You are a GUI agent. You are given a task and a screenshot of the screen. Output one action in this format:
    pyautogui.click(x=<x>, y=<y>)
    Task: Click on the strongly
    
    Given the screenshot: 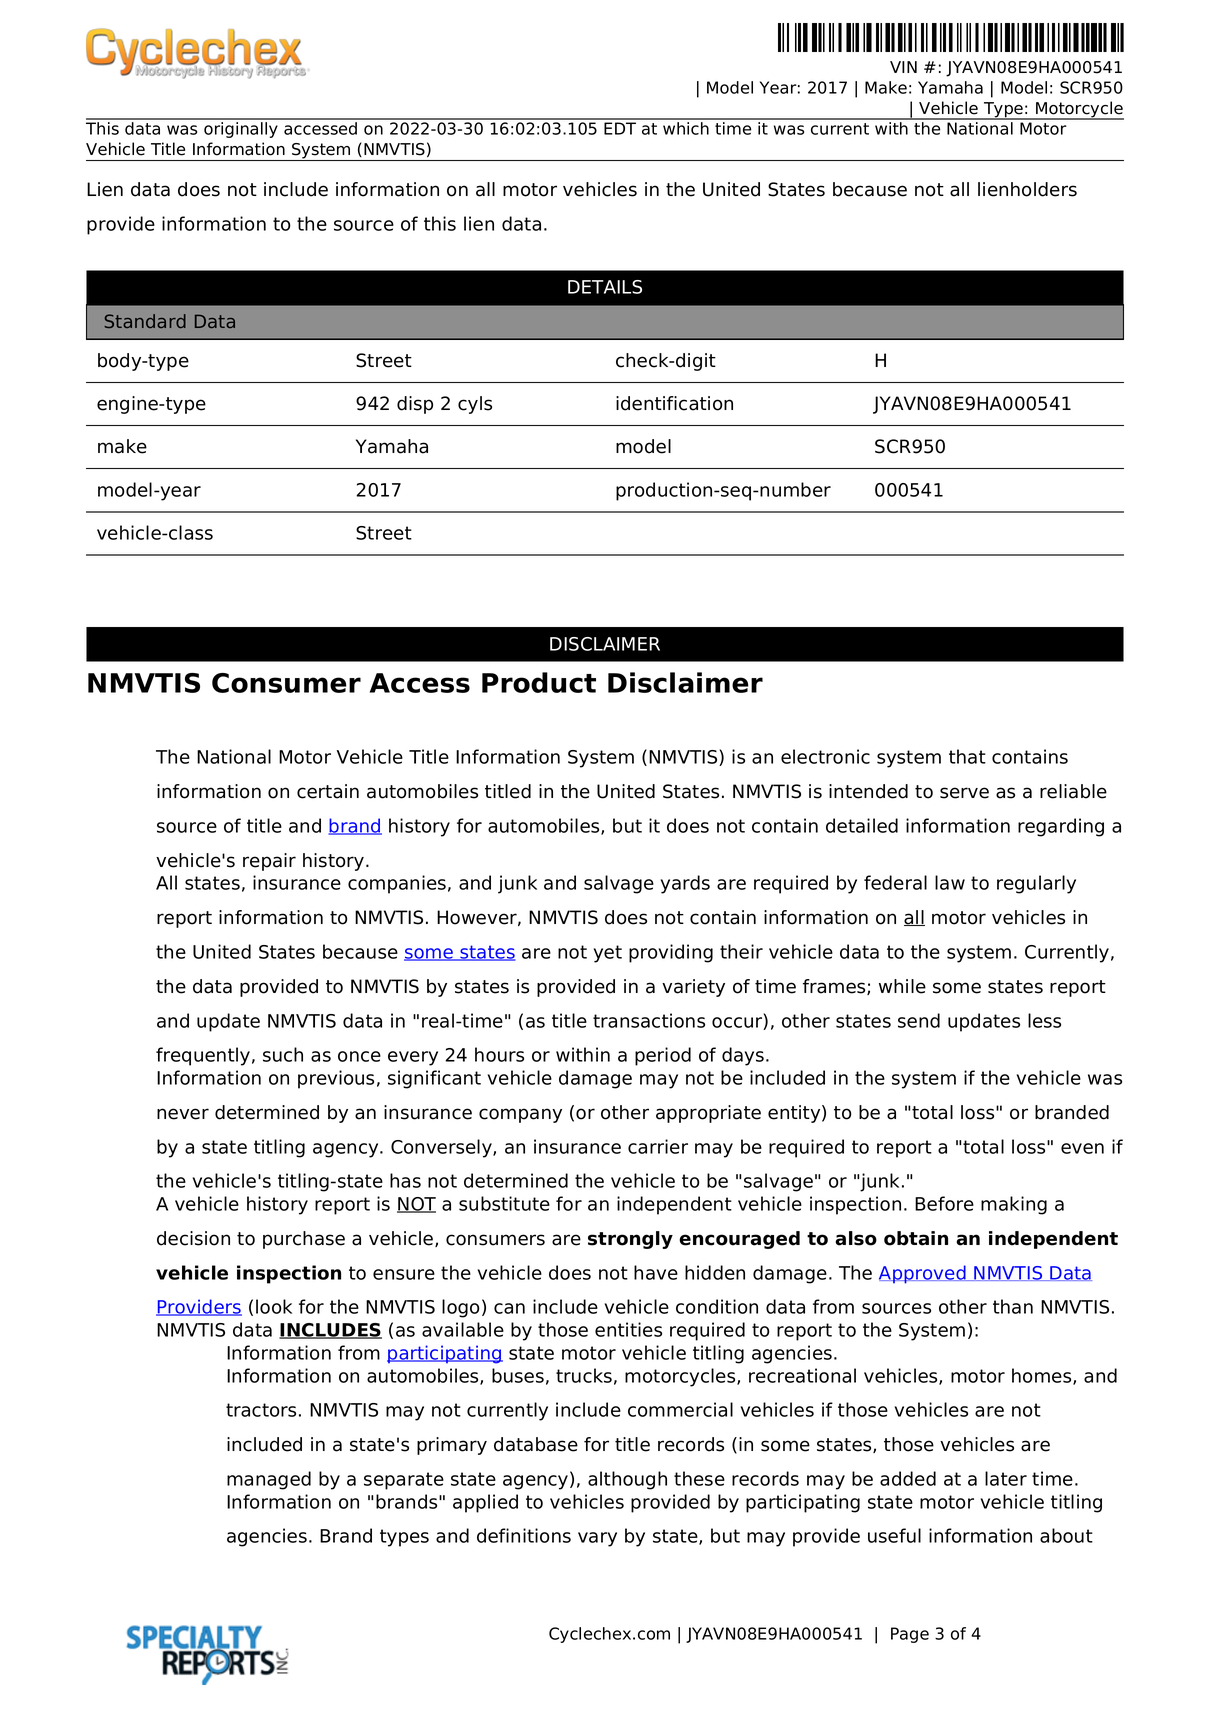 What is the action you would take?
    pyautogui.click(x=630, y=1240)
